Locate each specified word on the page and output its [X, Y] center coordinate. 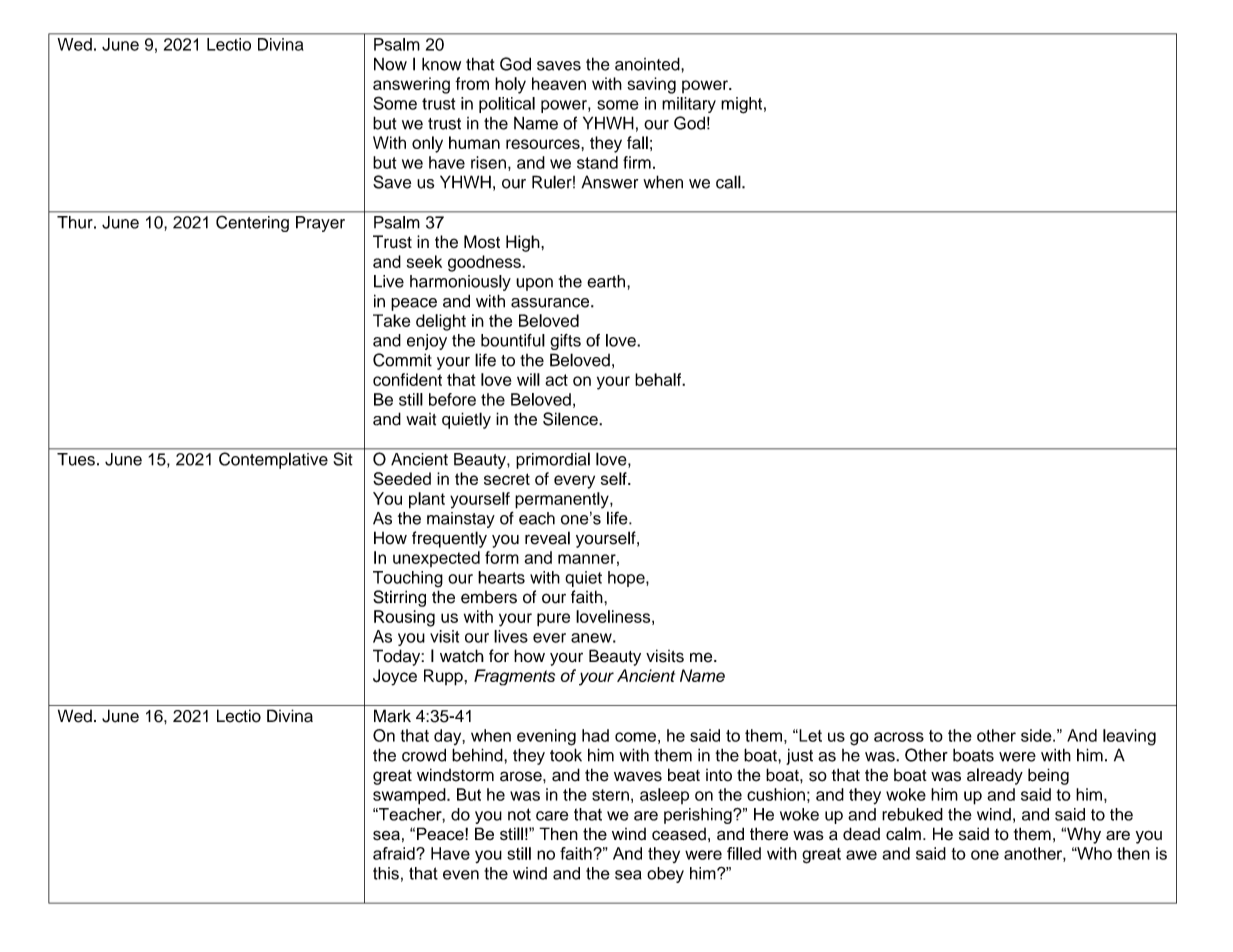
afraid [395, 853]
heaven [559, 83]
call [729, 182]
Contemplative [273, 460]
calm [903, 834]
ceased [679, 834]
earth [606, 281]
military [689, 105]
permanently [563, 500]
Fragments [514, 677]
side [1037, 735]
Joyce [395, 677]
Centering [252, 224]
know [441, 64]
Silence [571, 419]
